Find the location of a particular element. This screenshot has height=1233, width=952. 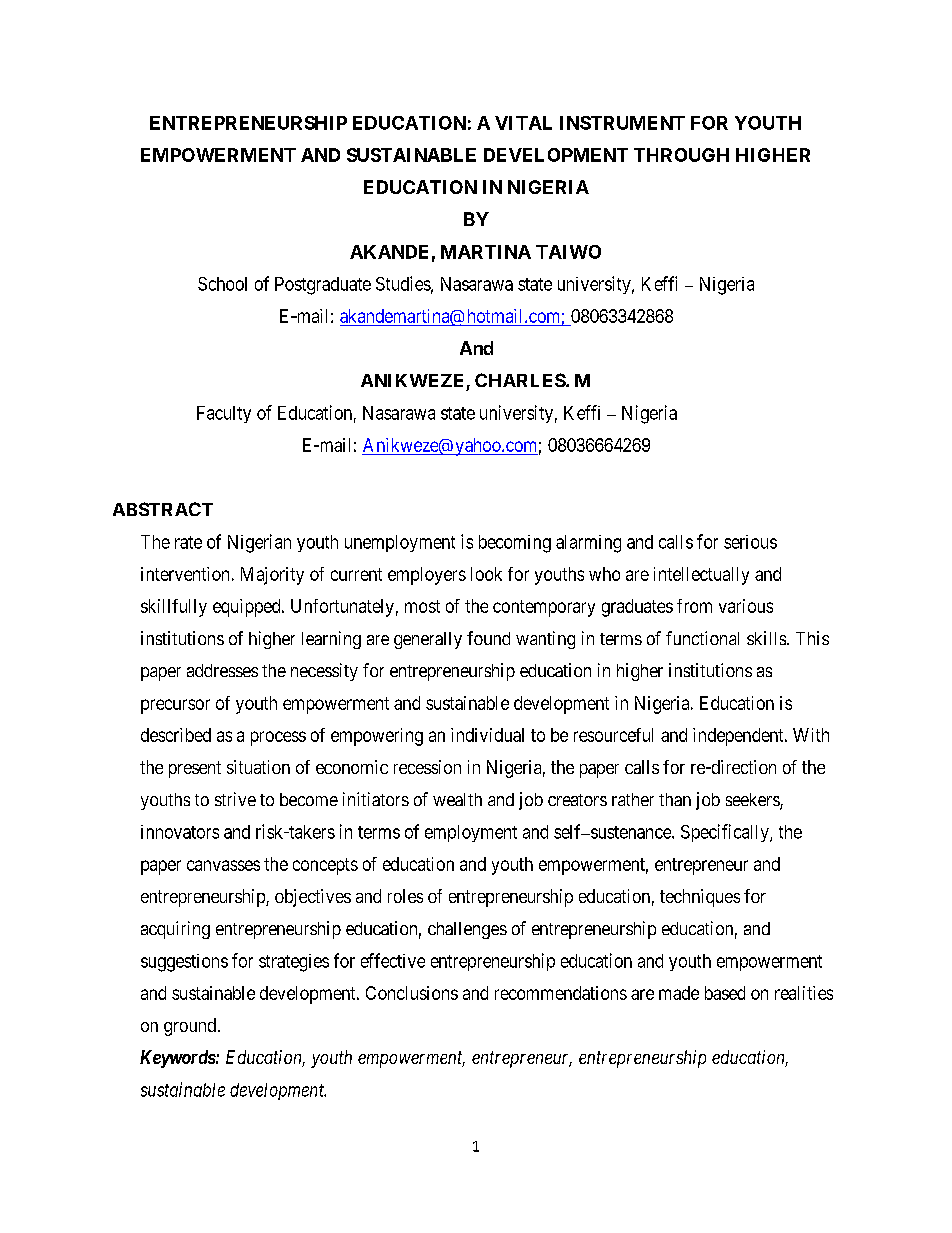

Faculty is located at coordinates (224, 414).
